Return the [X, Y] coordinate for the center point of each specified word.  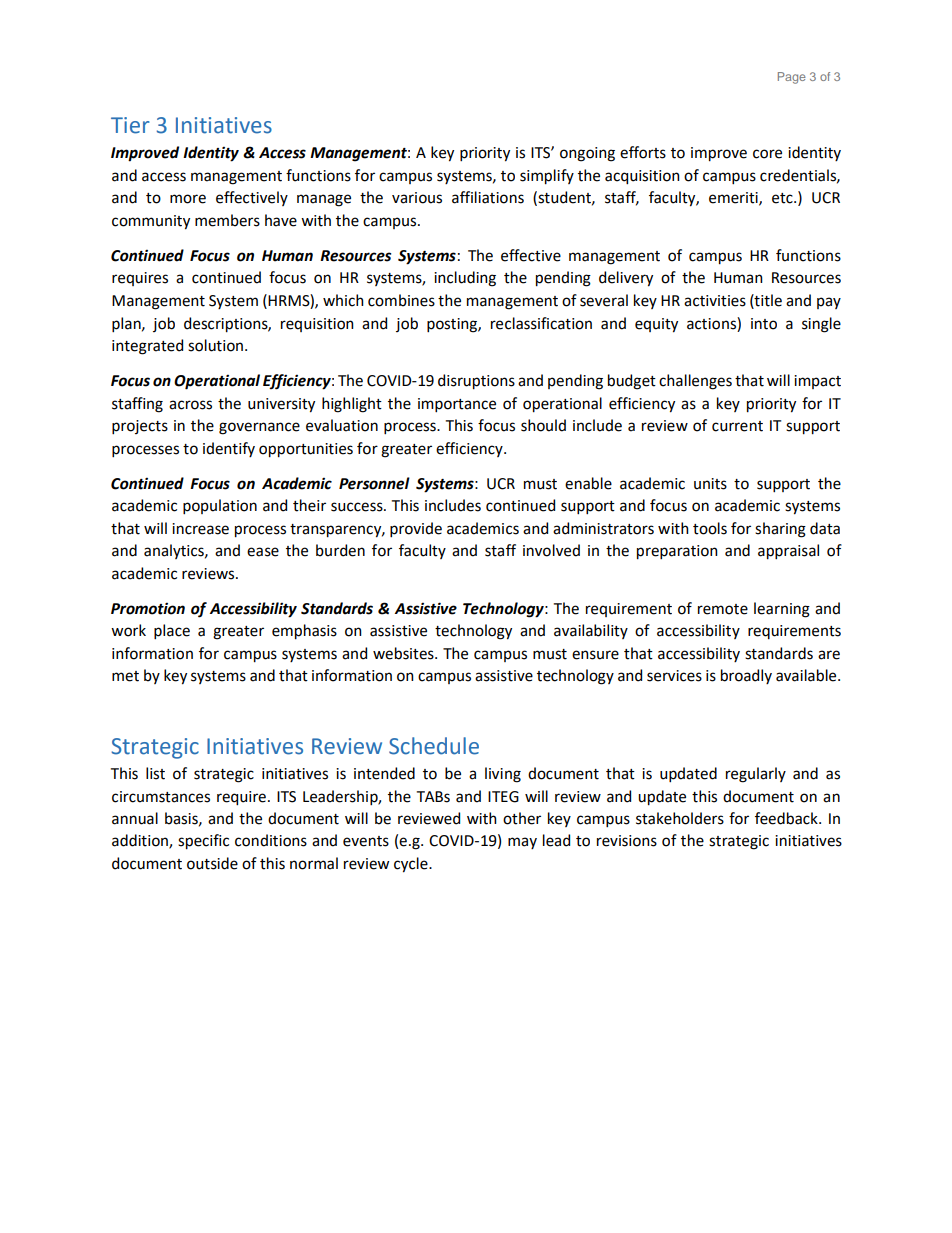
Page [792, 78]
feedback [787, 818]
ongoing [587, 154]
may [522, 843]
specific [203, 842]
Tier [130, 125]
